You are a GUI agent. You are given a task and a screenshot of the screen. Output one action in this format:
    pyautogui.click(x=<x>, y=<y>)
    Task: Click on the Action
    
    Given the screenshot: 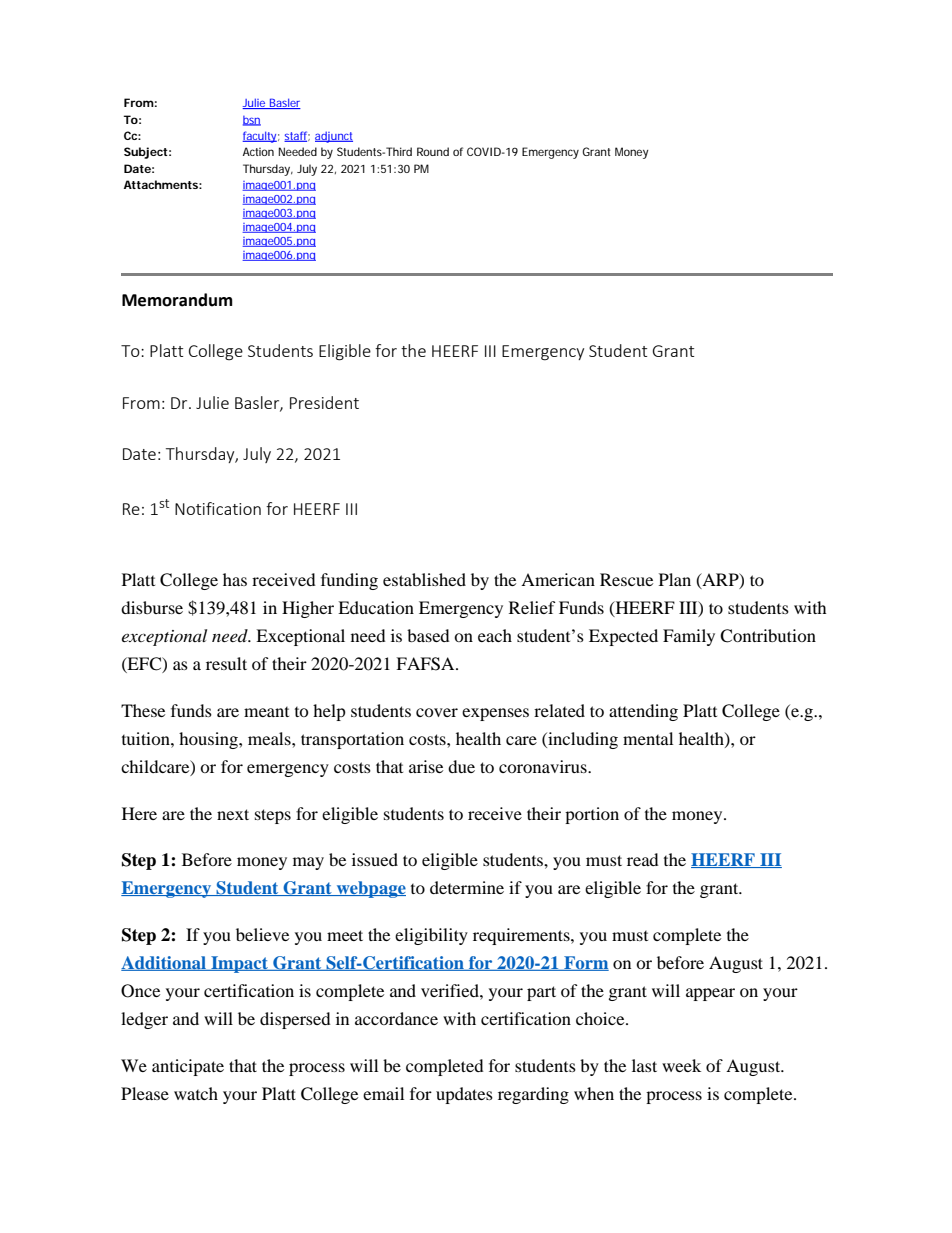 What is the action you would take?
    pyautogui.click(x=258, y=151)
